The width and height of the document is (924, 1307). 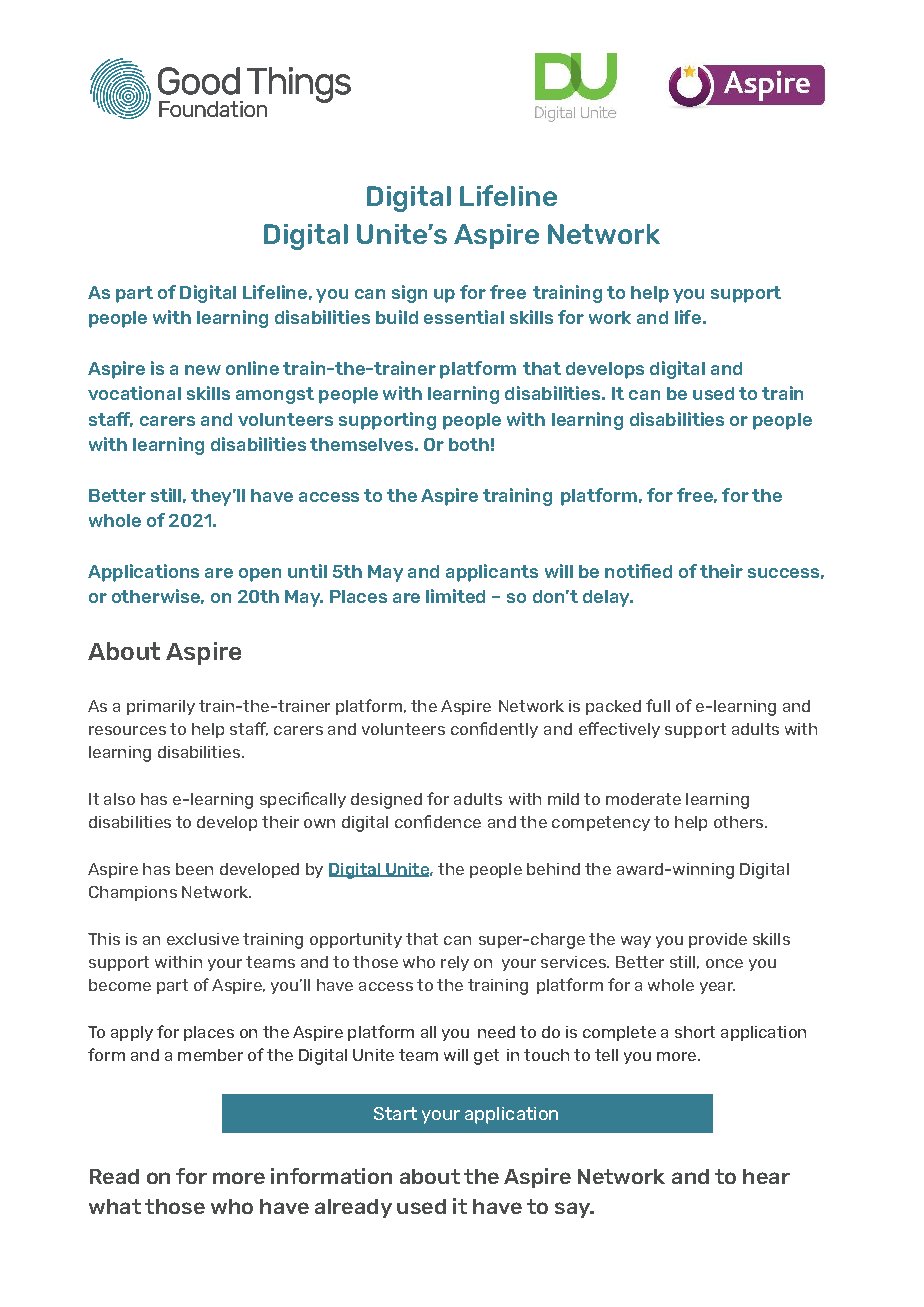 I want to click on applicants, so click(x=492, y=573).
